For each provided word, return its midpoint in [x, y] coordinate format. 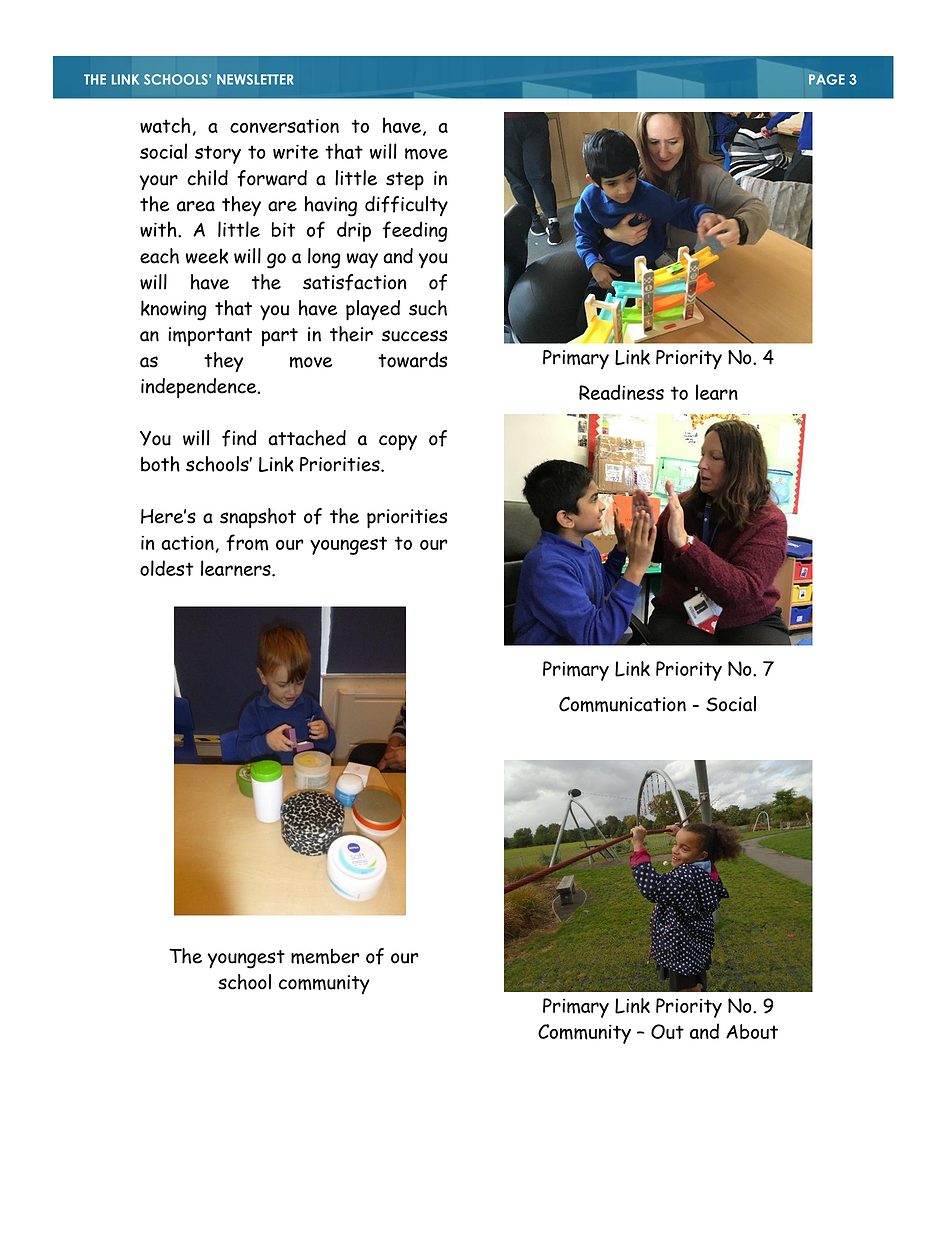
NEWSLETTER [255, 79]
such [428, 308]
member [325, 956]
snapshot [258, 518]
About [752, 1031]
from [247, 542]
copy [398, 443]
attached [307, 438]
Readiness [621, 392]
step [405, 181]
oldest [167, 568]
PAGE [827, 79]
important [210, 337]
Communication [622, 704]
